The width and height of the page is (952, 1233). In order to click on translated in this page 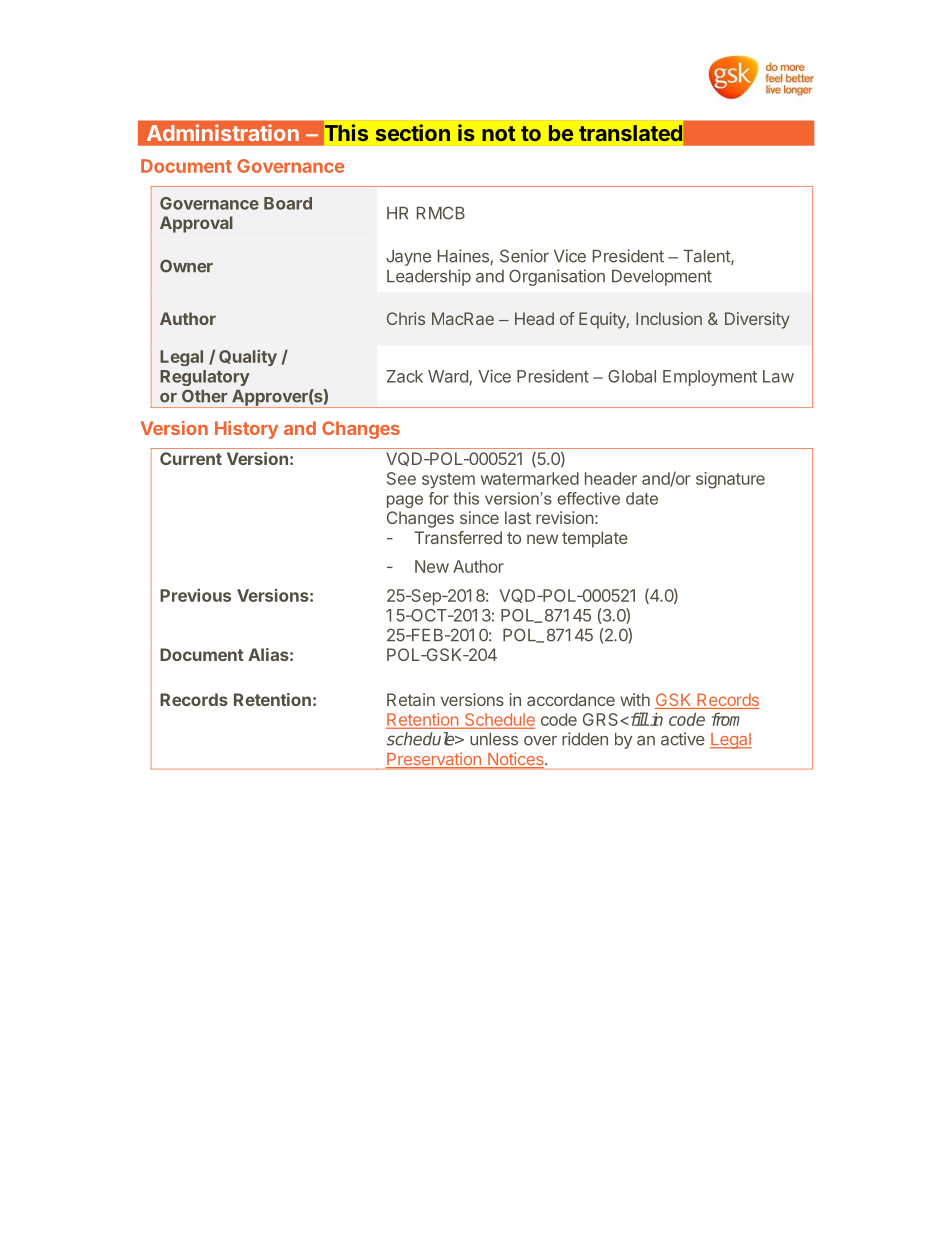, I will do `click(630, 133)`.
